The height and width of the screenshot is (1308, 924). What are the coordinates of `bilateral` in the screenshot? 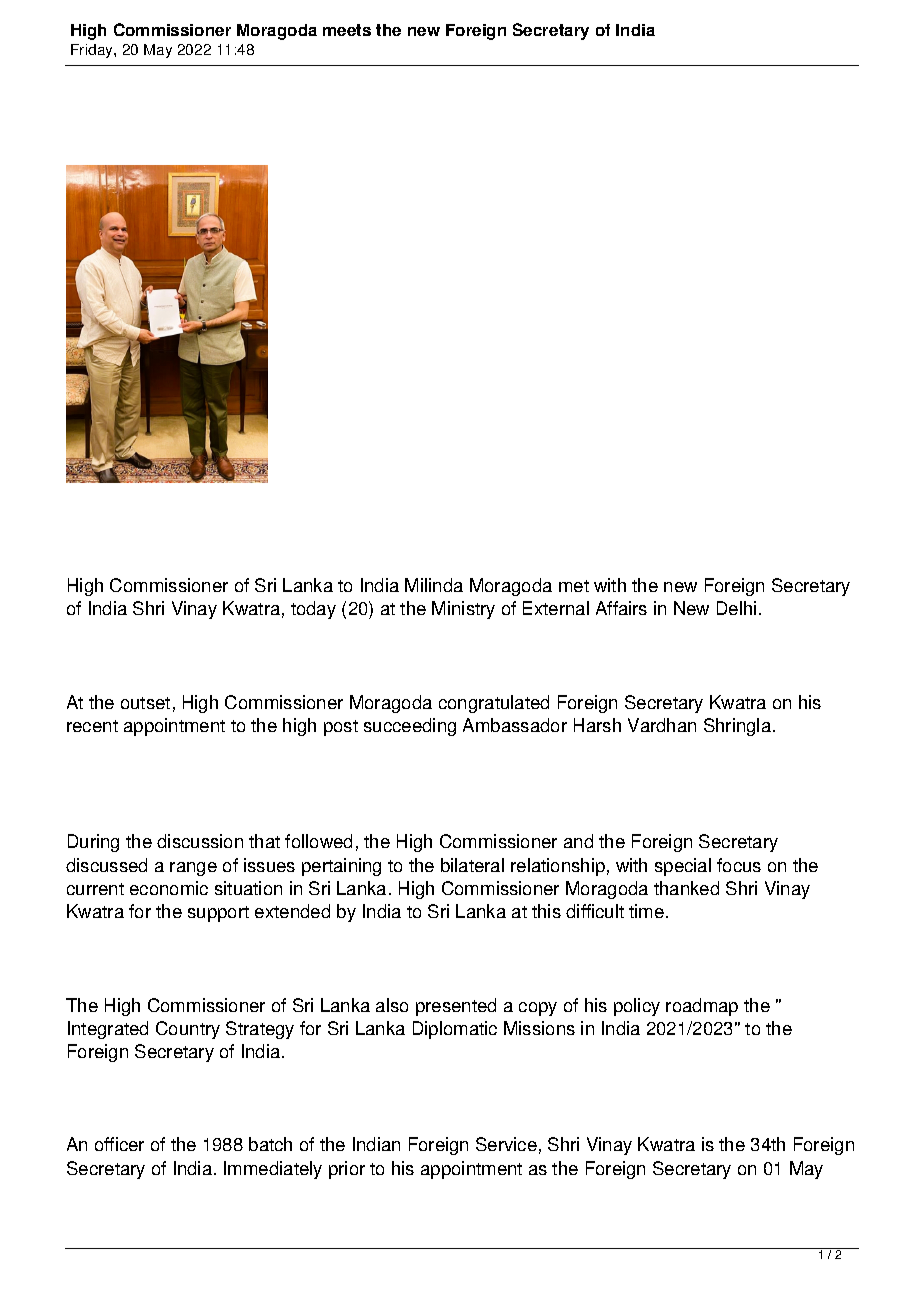 It's located at (472, 865).
